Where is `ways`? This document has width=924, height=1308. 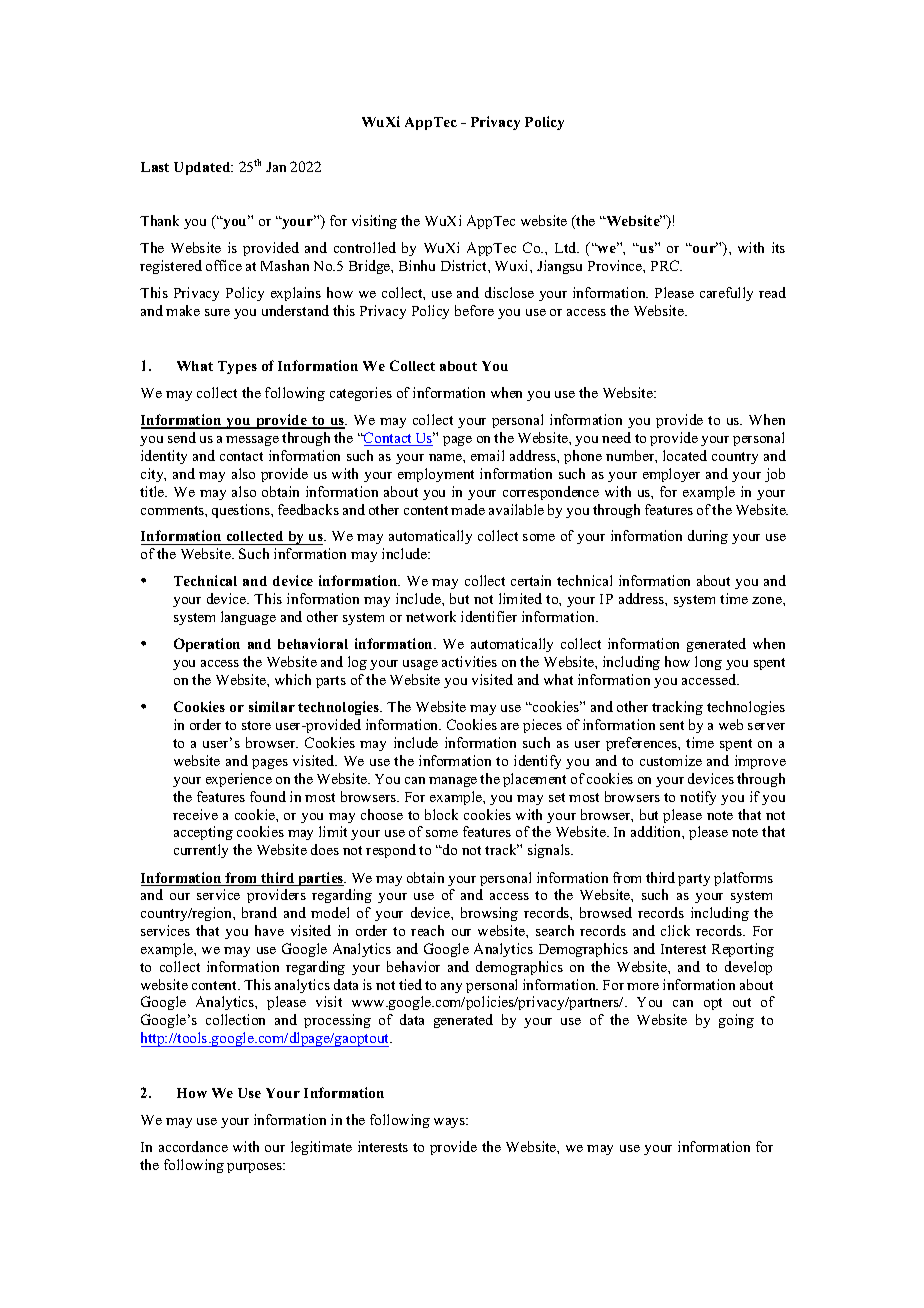 ways is located at coordinates (451, 1123).
